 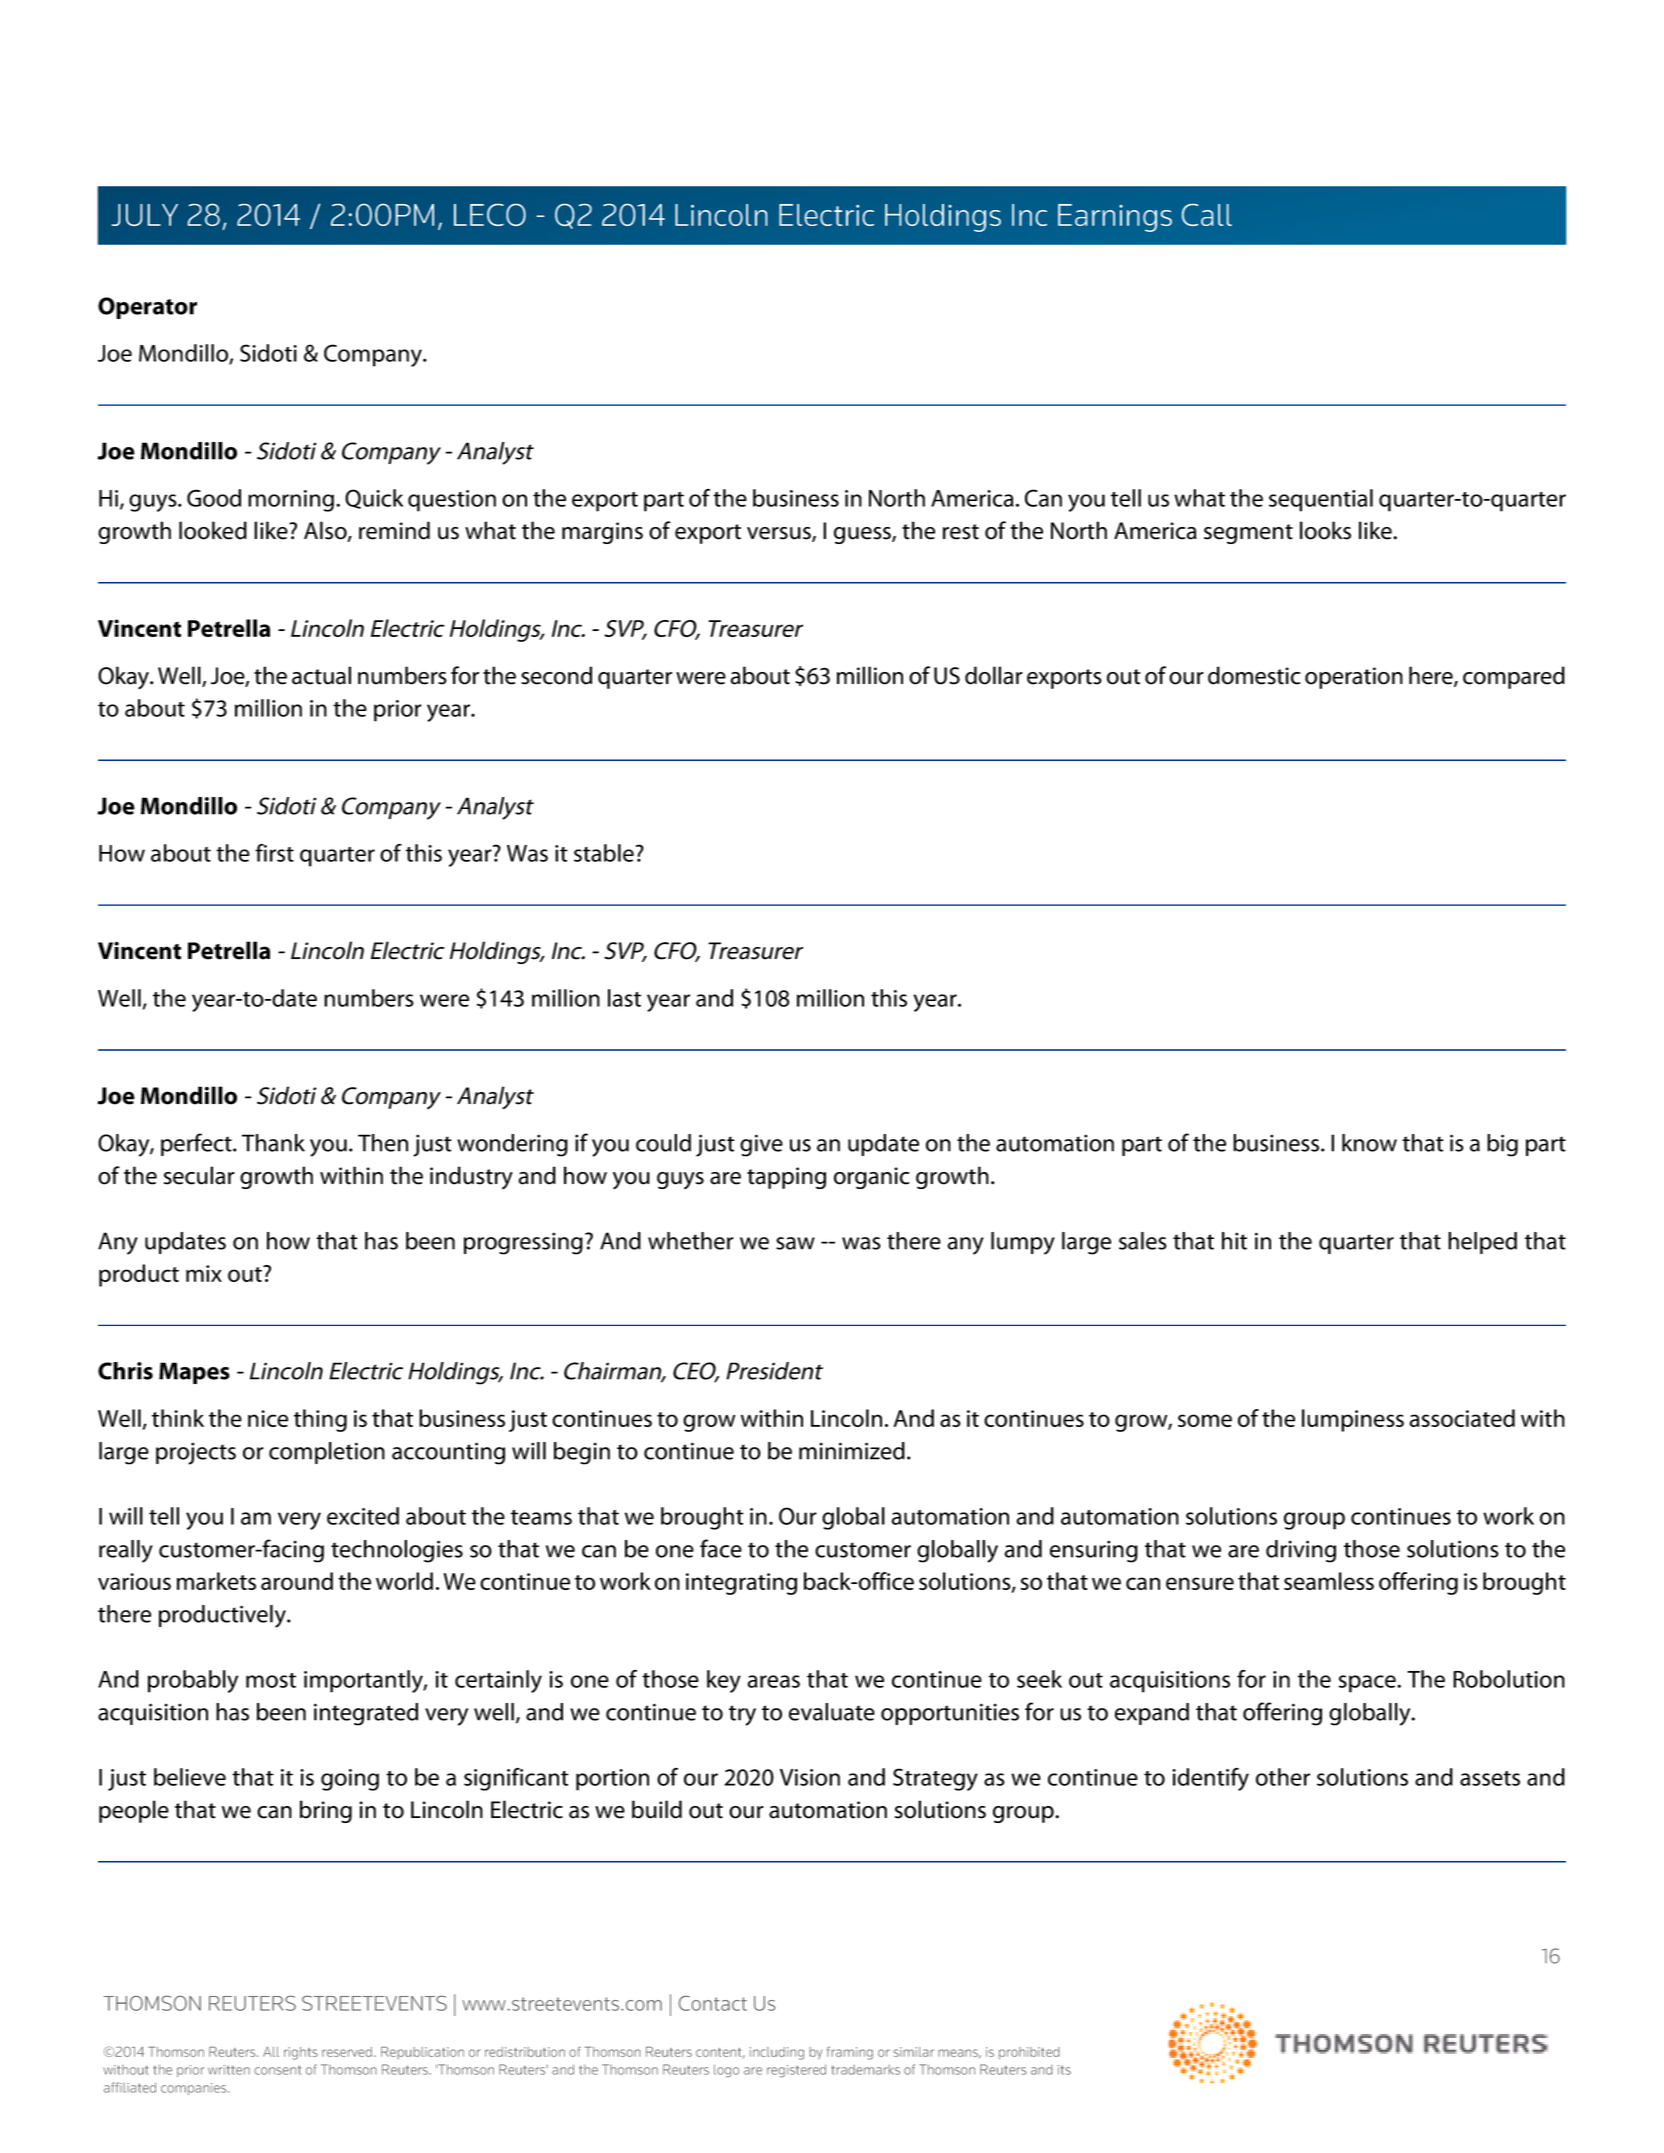 I want to click on rights, so click(x=301, y=2053).
